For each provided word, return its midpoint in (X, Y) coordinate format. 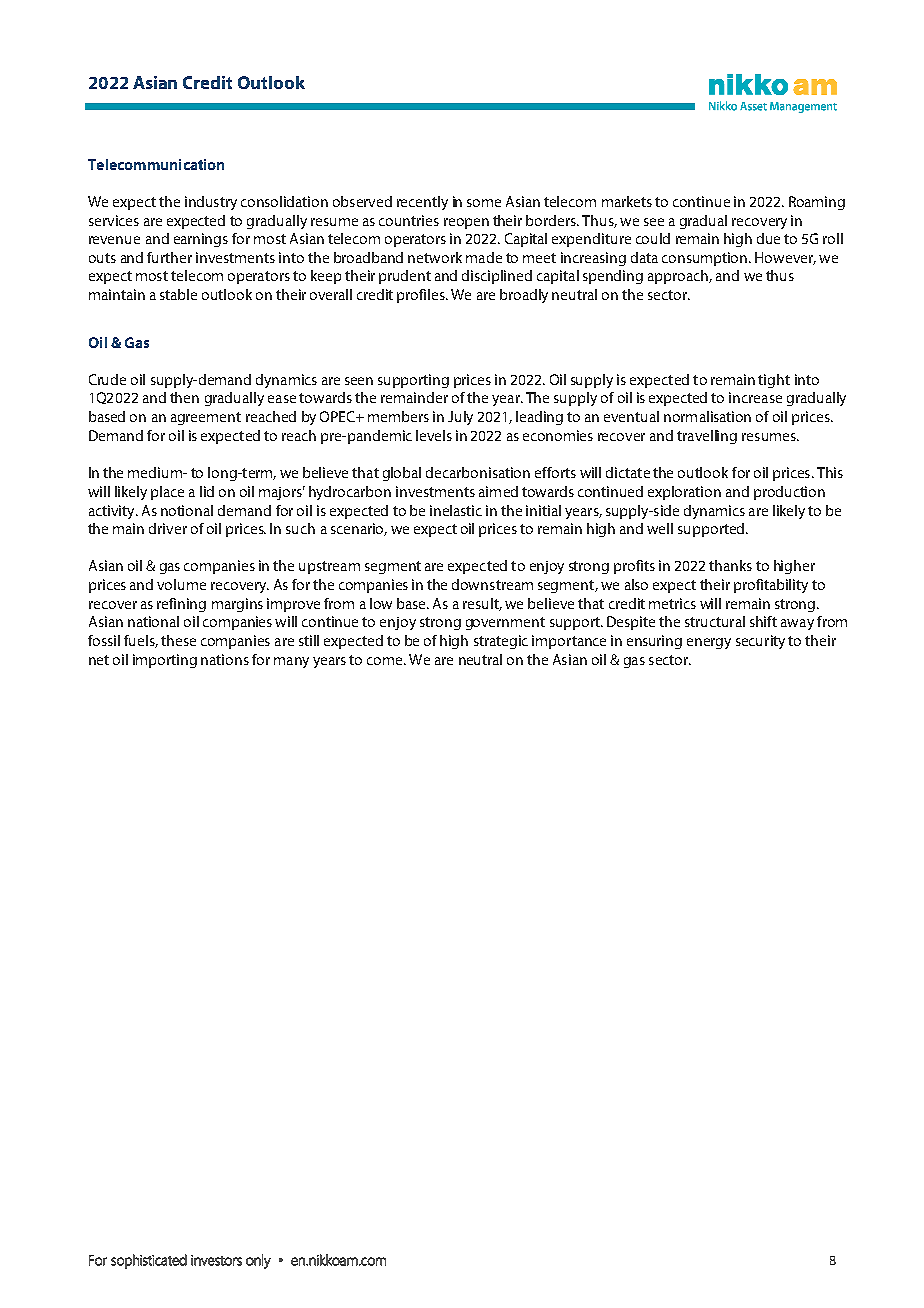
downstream (492, 584)
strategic (501, 642)
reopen (466, 223)
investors (216, 1260)
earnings (201, 240)
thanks (730, 565)
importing (165, 661)
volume (181, 584)
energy (709, 643)
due (768, 238)
